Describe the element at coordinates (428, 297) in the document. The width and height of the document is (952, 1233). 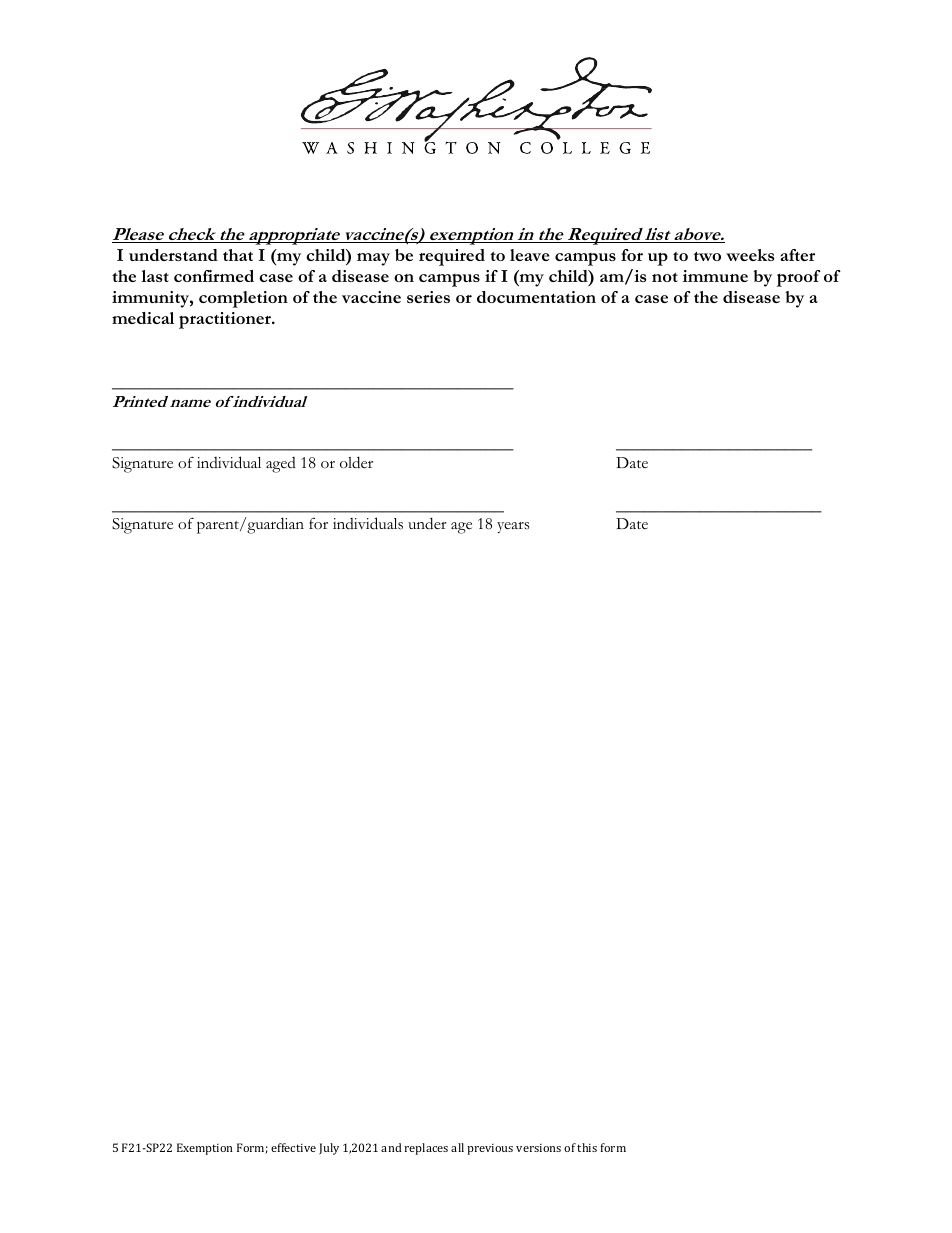
I see `series` at that location.
